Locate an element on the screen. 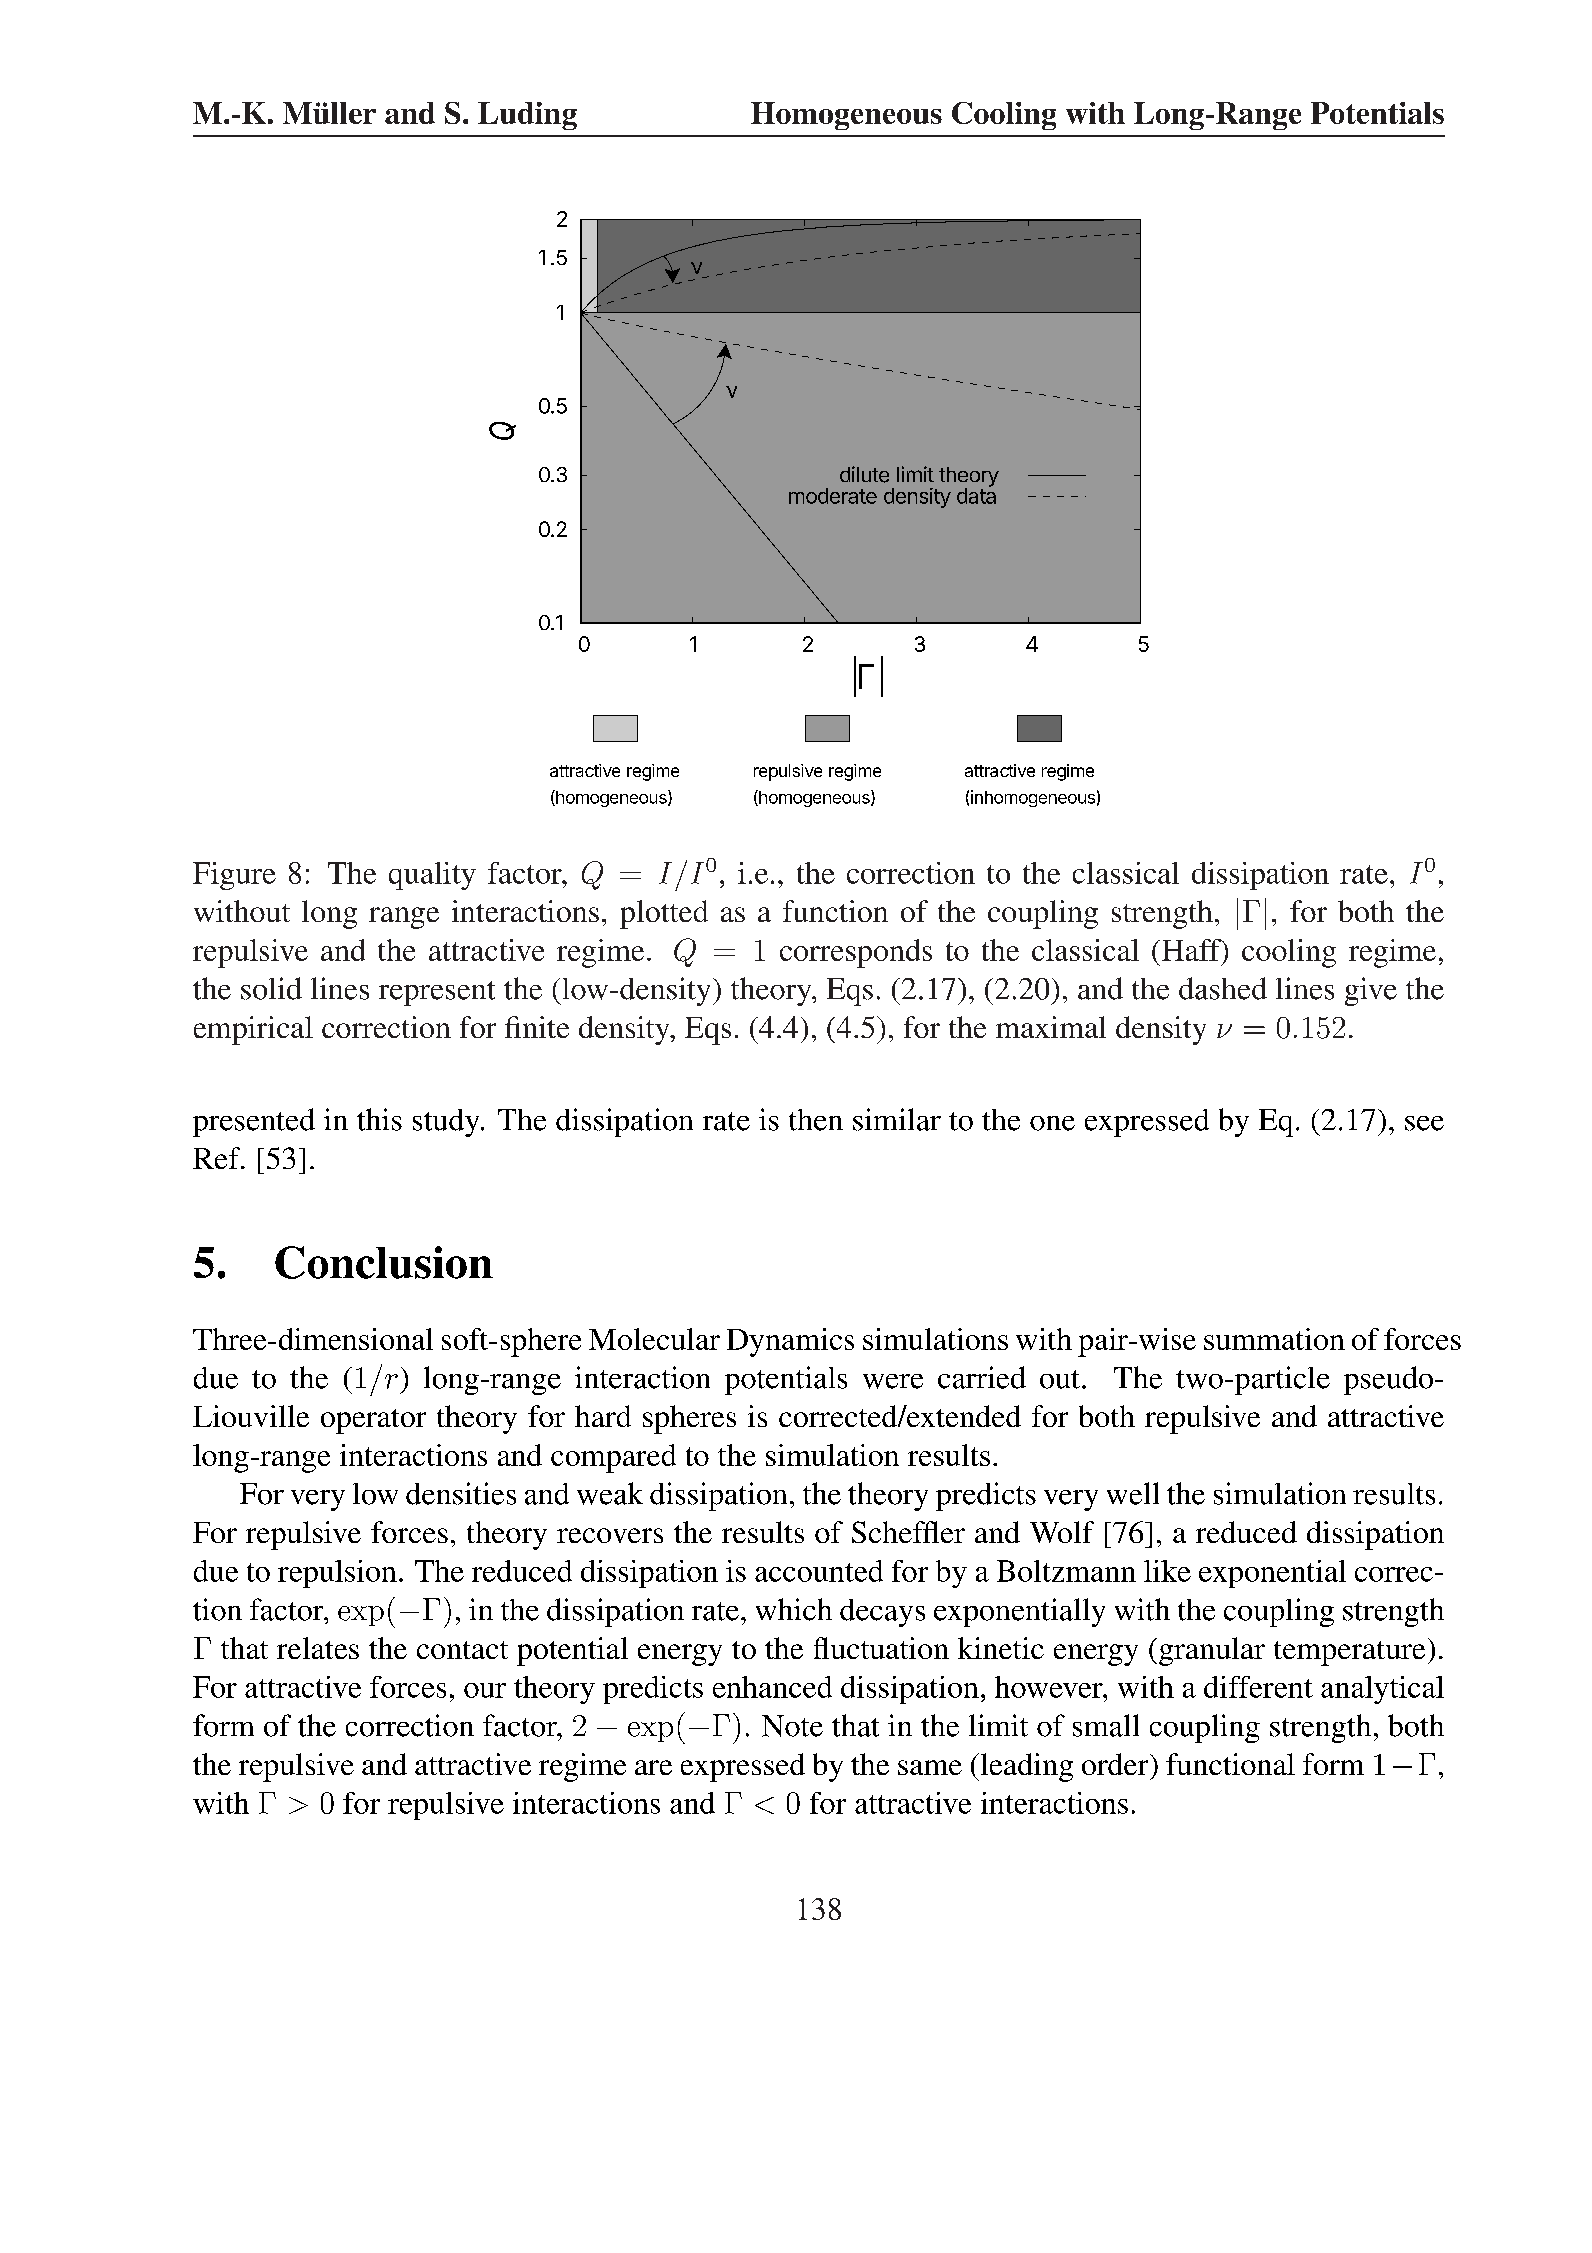 This screenshot has width=1592, height=2253. Haff is located at coordinates (1192, 950).
